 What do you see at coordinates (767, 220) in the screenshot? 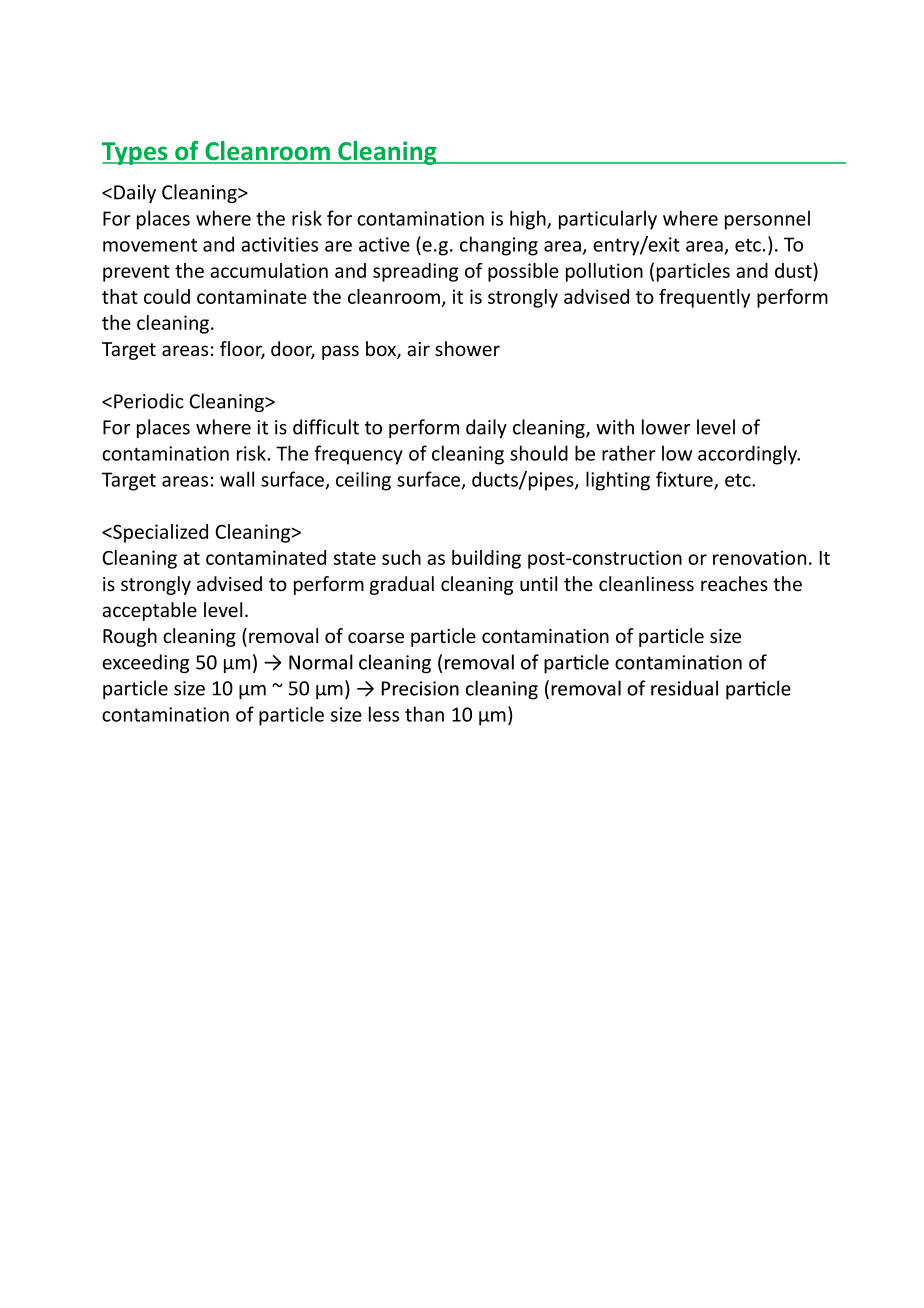
I see `personnel` at bounding box center [767, 220].
